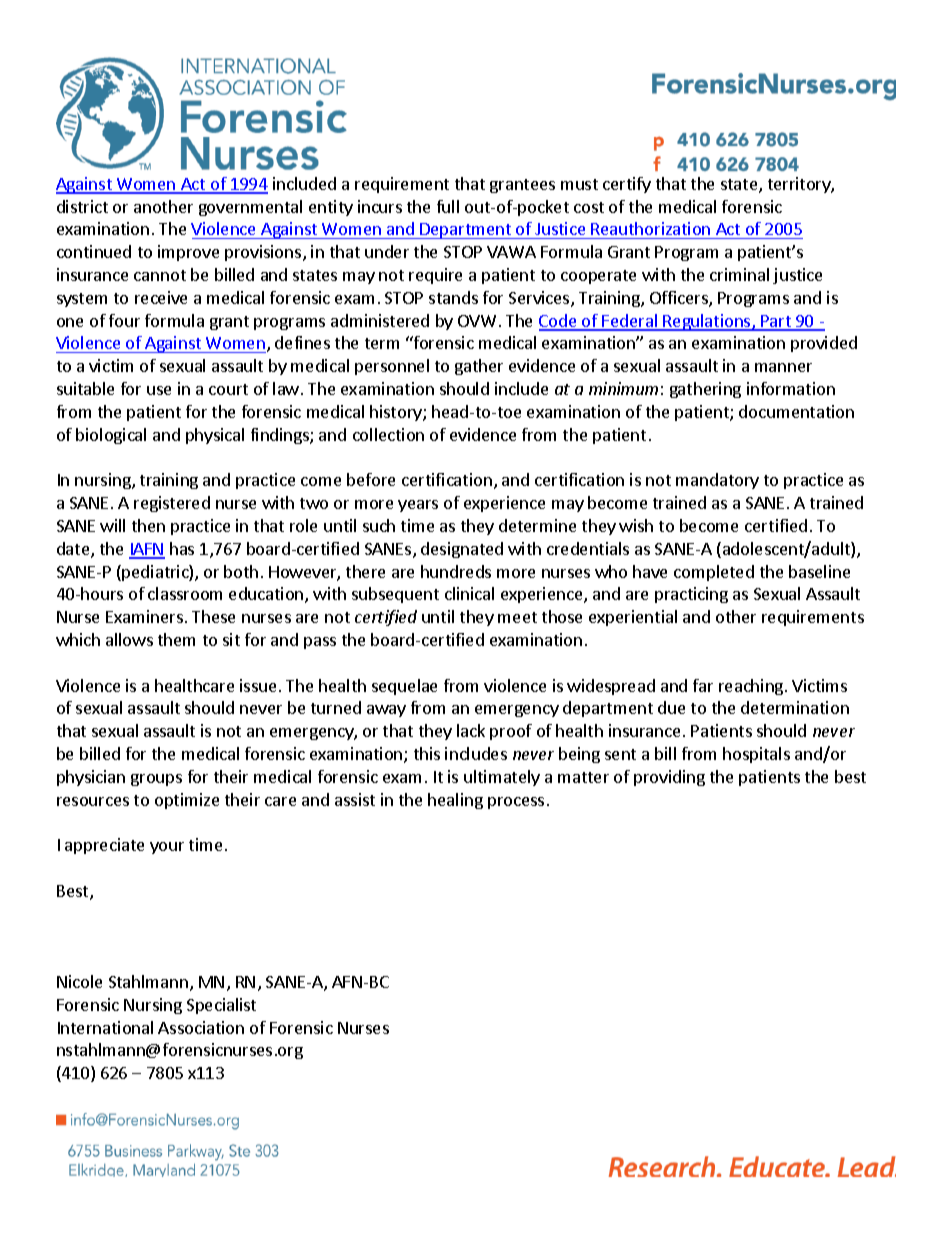  Describe the element at coordinates (627, 185) in the image. I see `certify` at that location.
